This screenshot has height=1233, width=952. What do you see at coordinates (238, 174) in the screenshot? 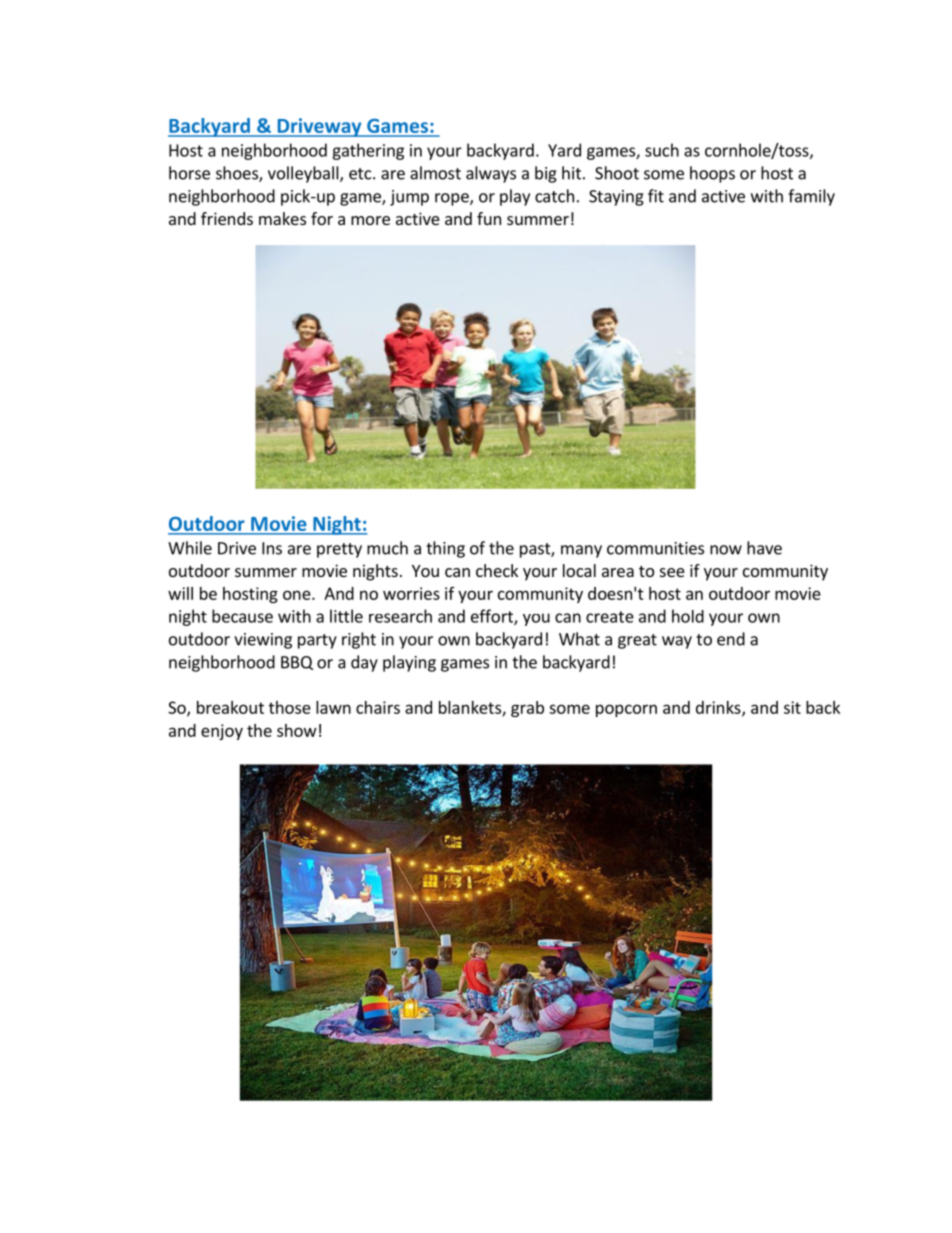
I see `shoes` at bounding box center [238, 174].
